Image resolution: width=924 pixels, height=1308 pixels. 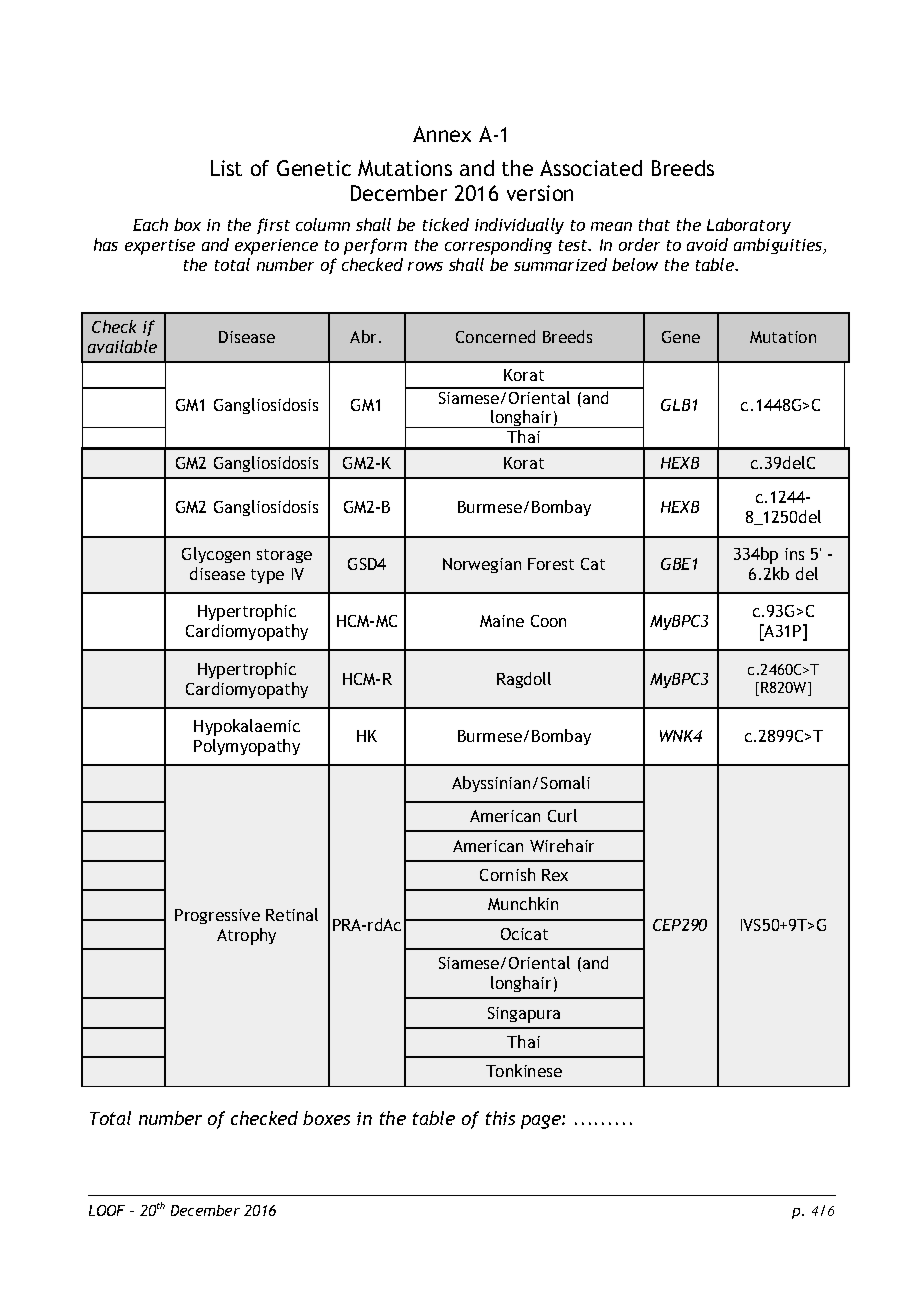 What do you see at coordinates (226, 168) in the page?
I see `List` at bounding box center [226, 168].
